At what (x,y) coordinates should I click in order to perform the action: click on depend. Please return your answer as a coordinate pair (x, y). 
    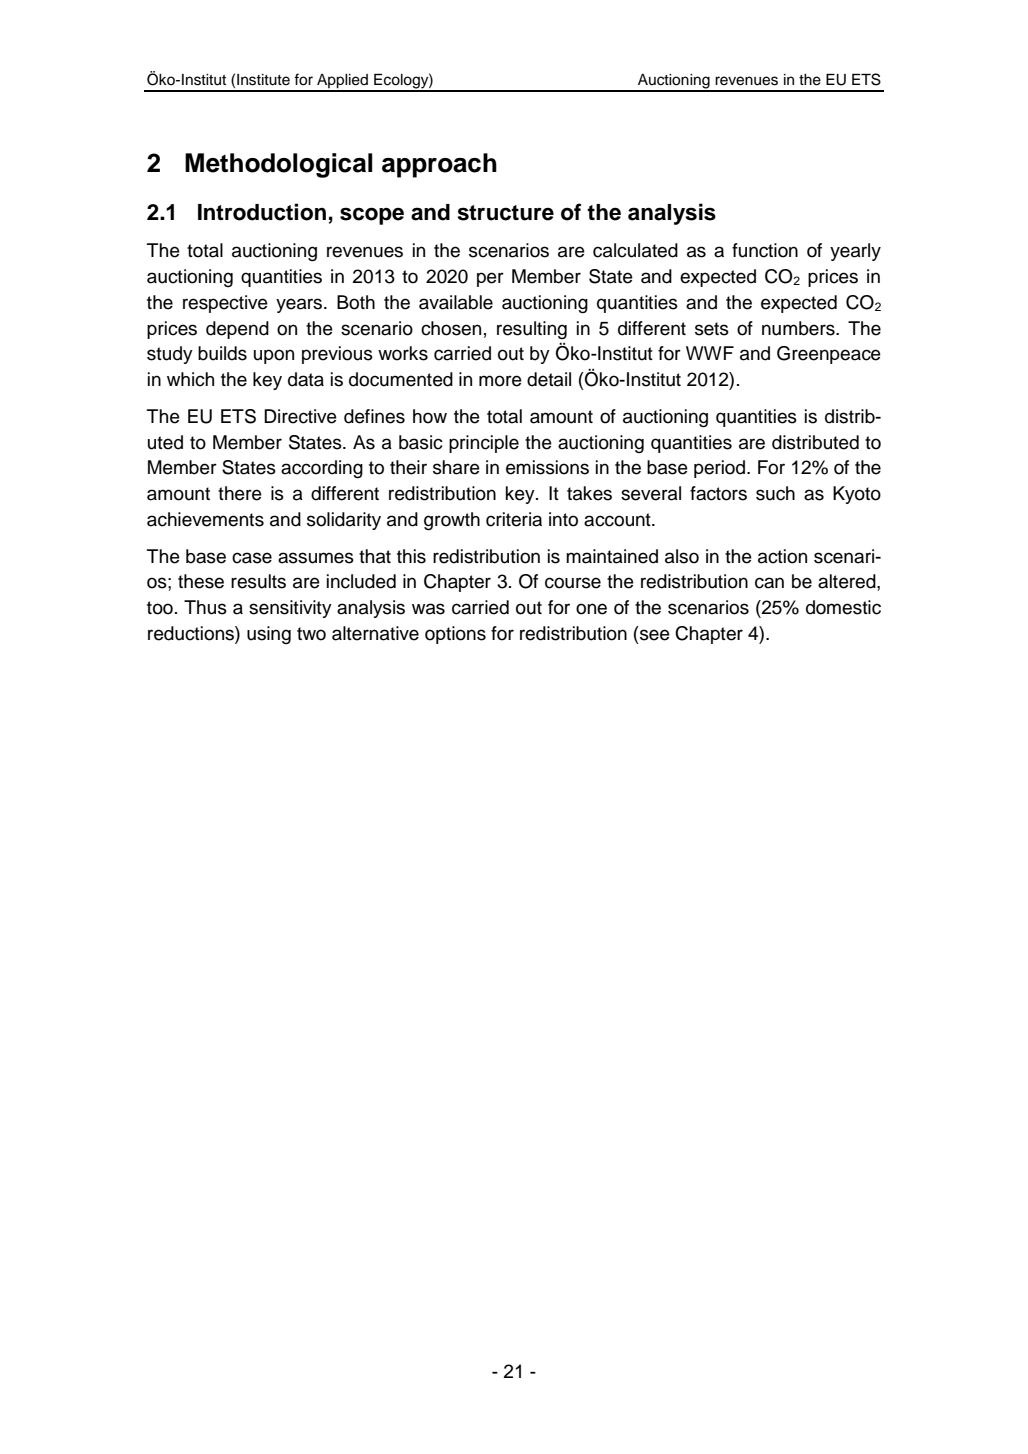
    Looking at the image, I should click on (237, 330).
